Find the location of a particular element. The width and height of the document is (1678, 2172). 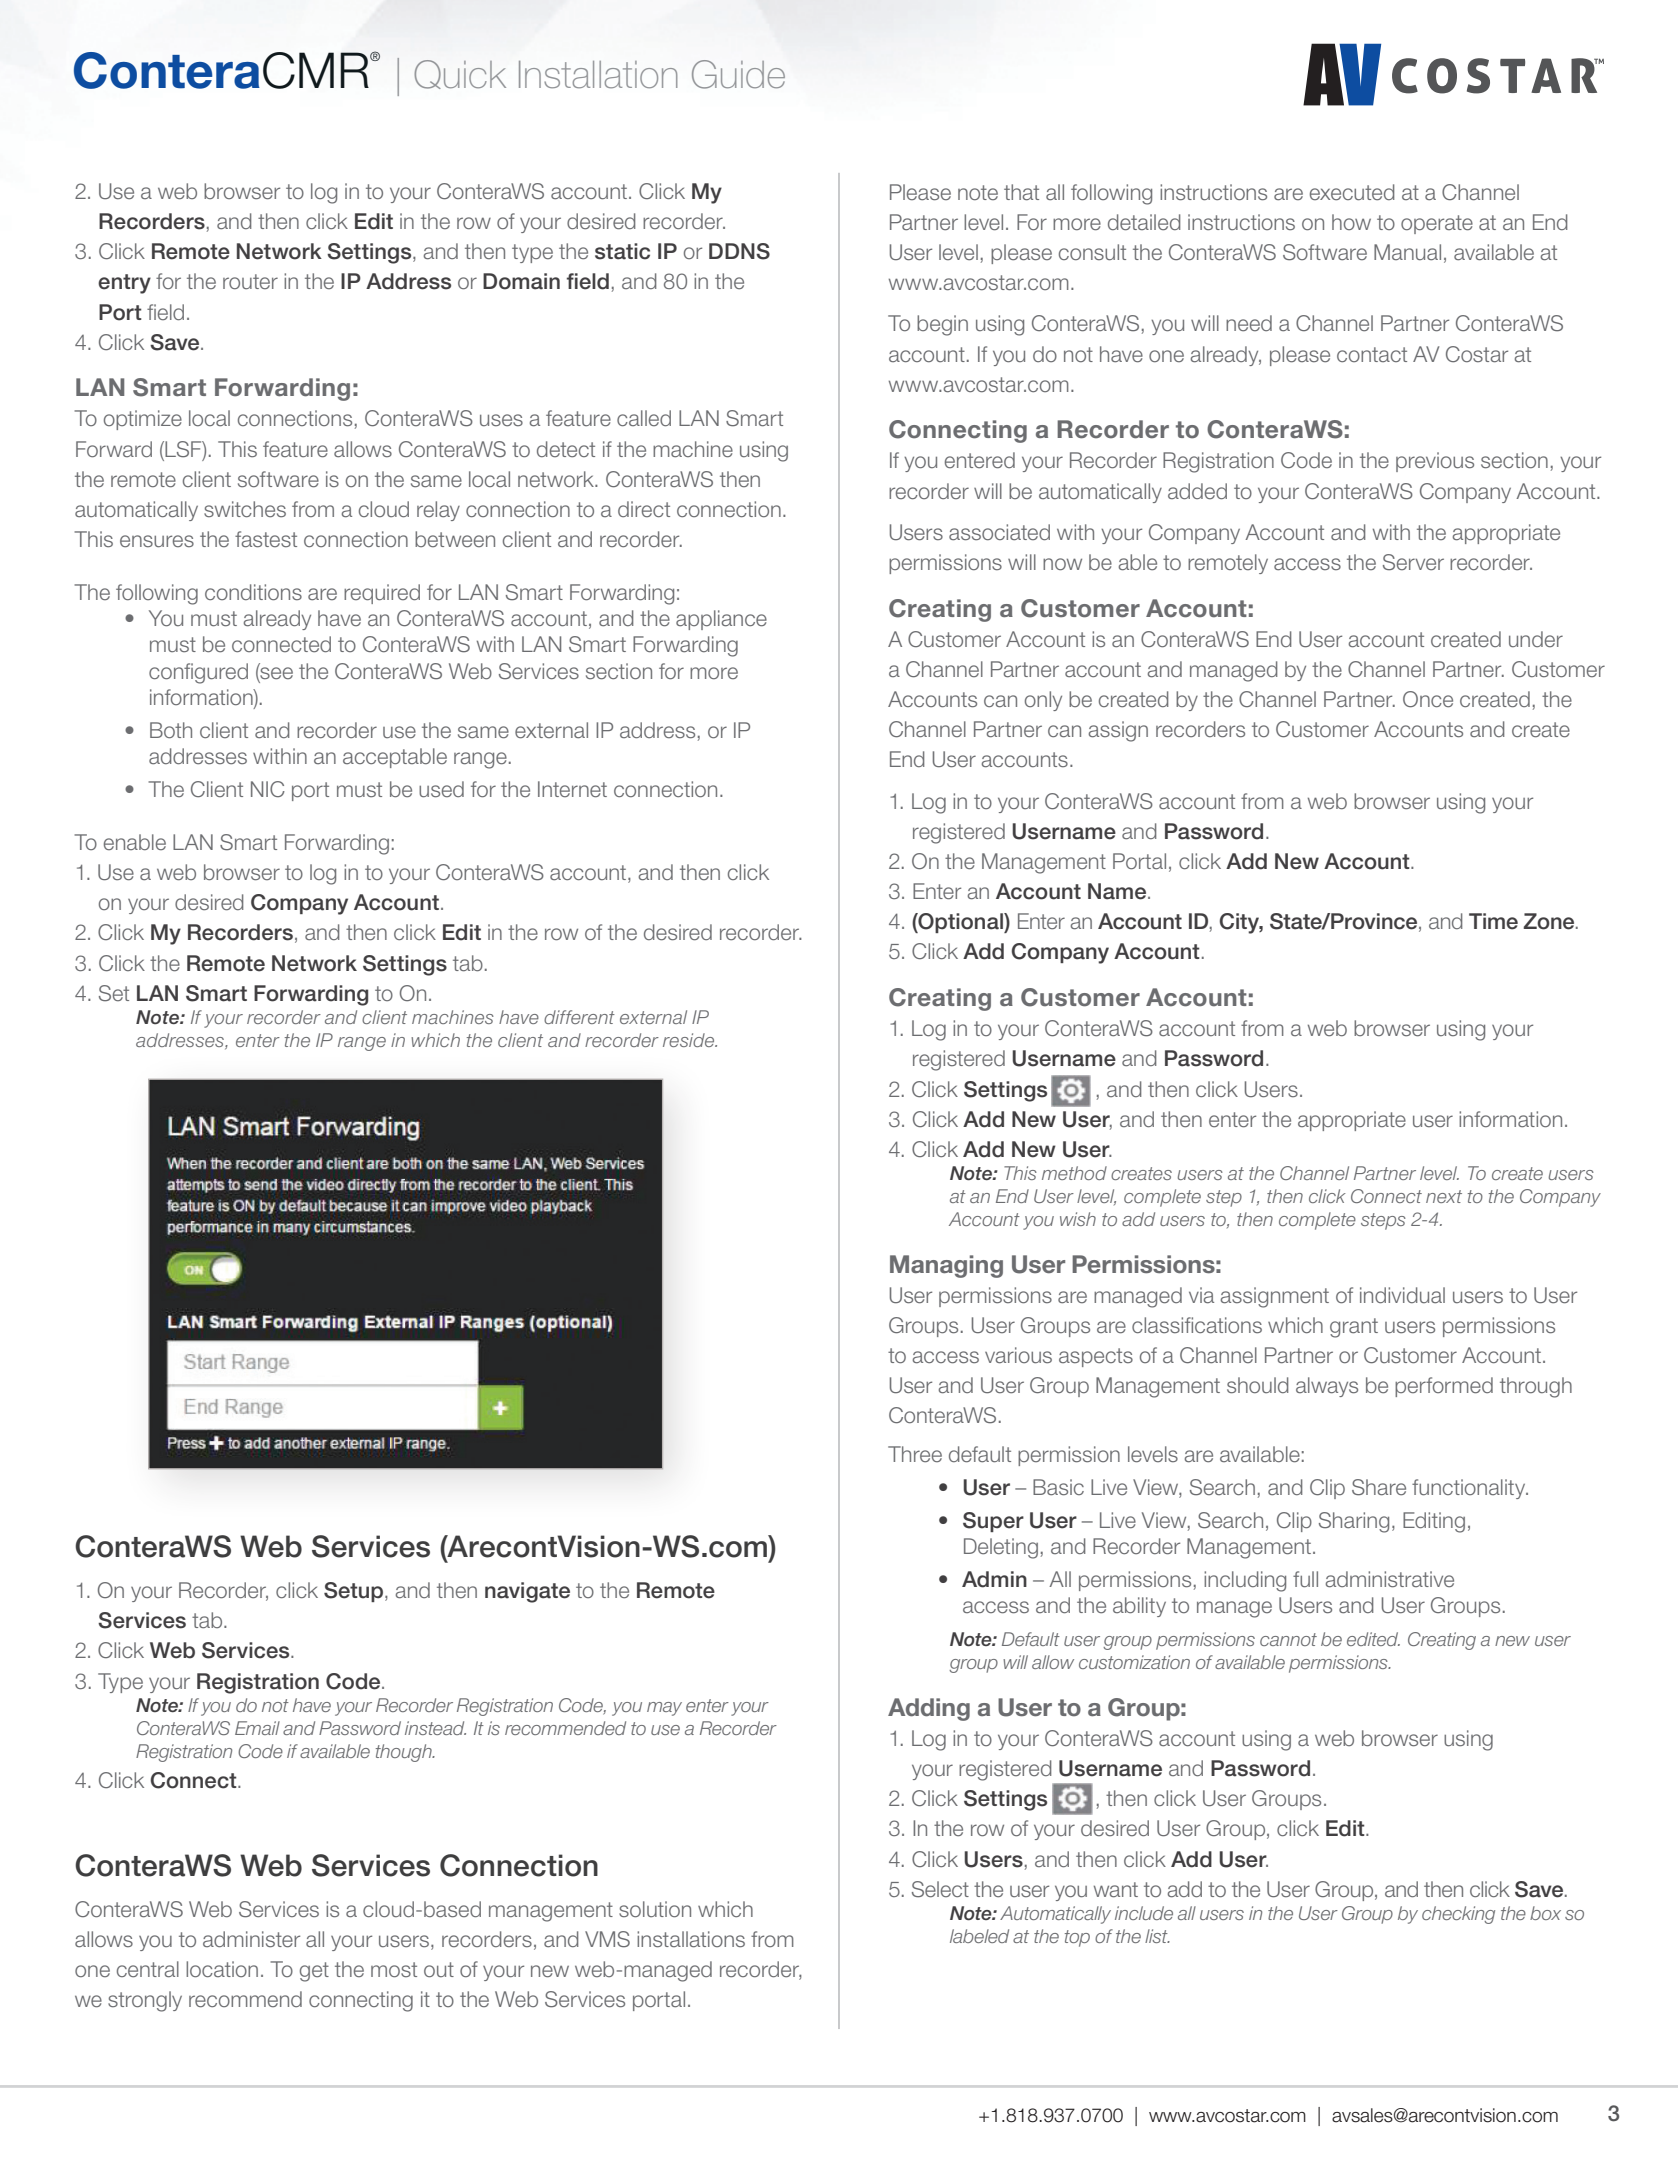

reside is located at coordinates (690, 1040).
